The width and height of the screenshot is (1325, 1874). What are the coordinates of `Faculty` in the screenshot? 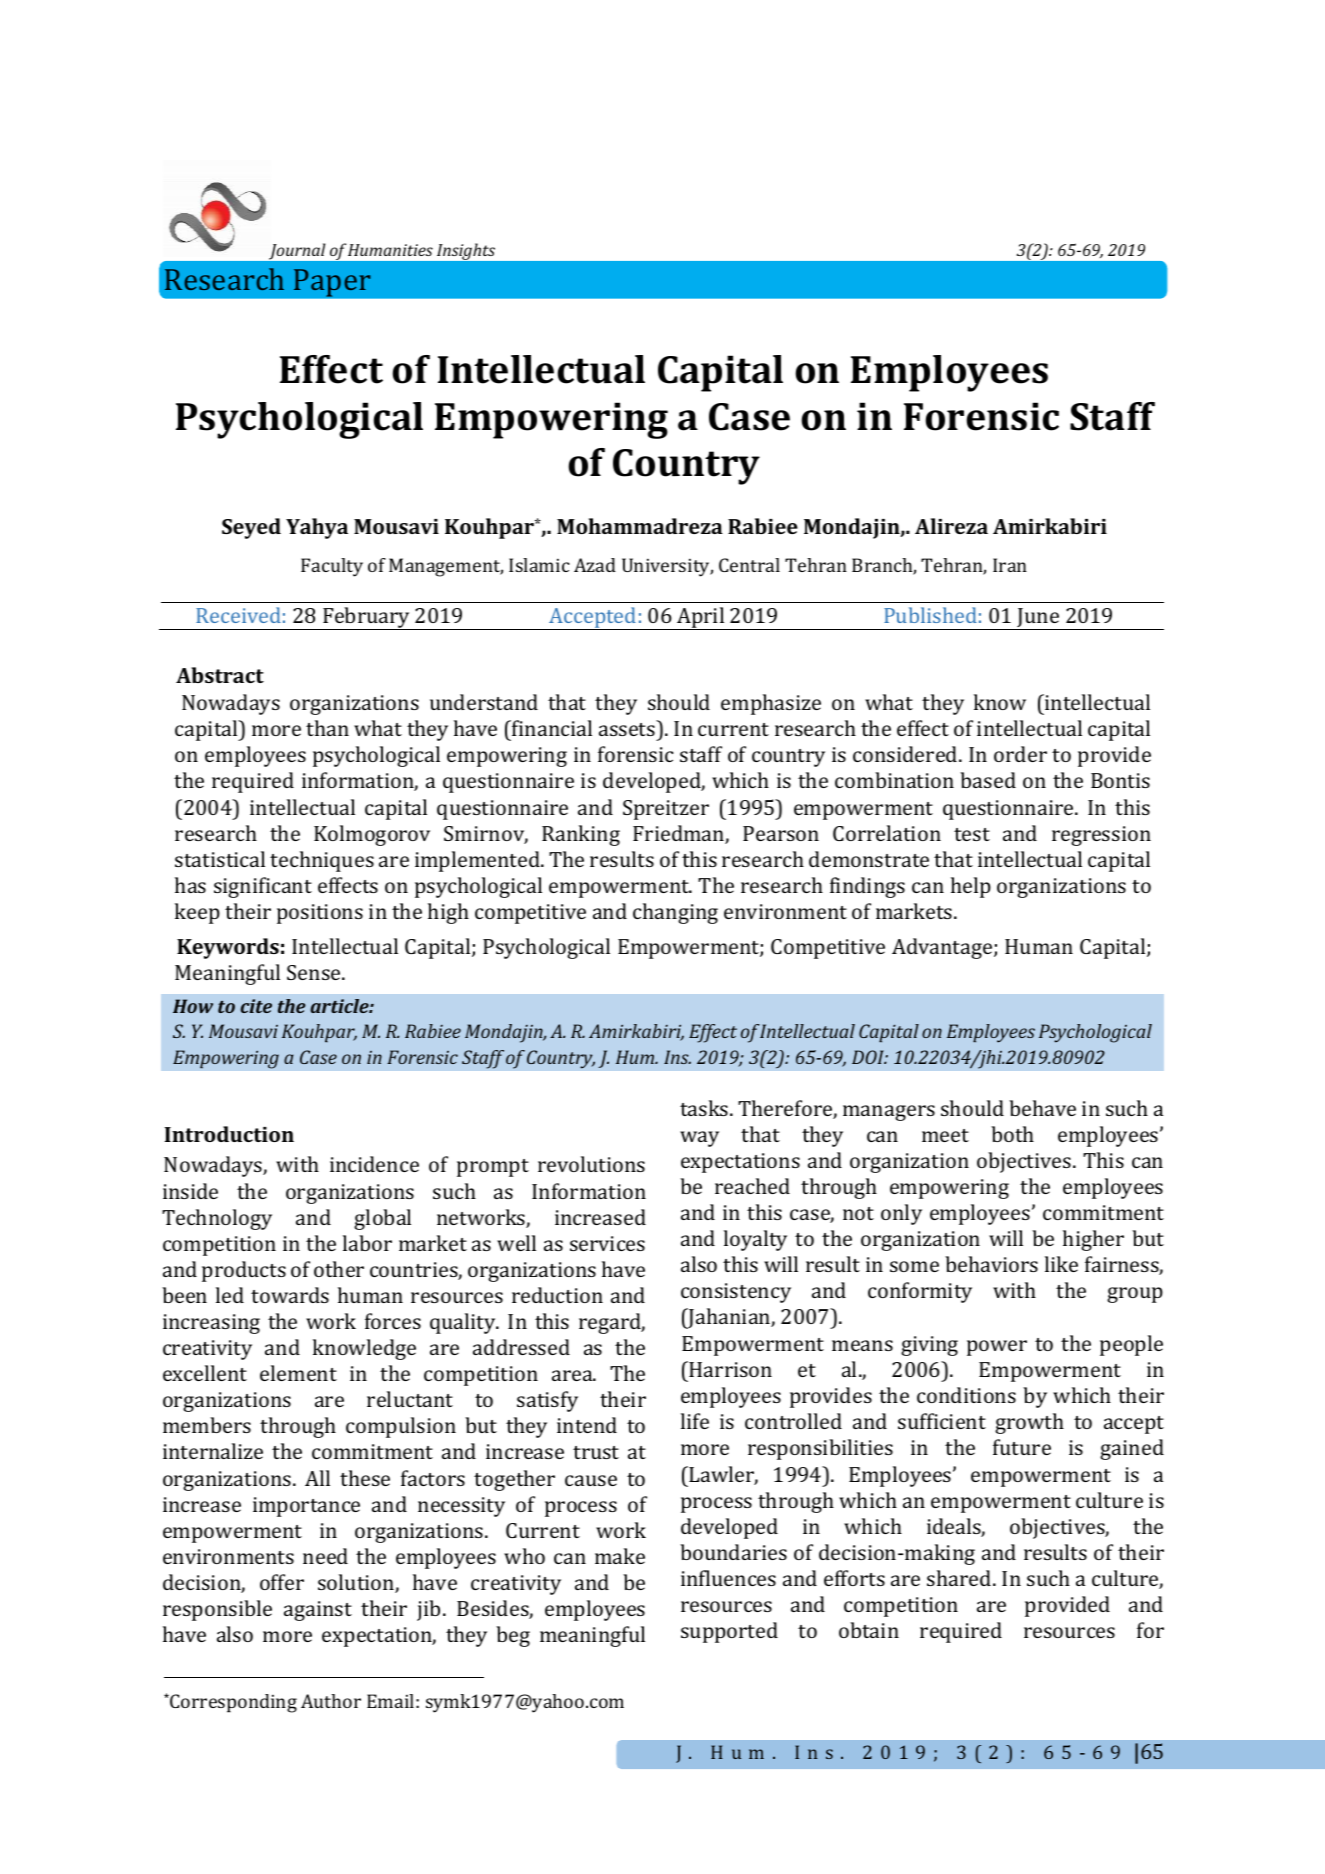 It's located at (332, 567).
